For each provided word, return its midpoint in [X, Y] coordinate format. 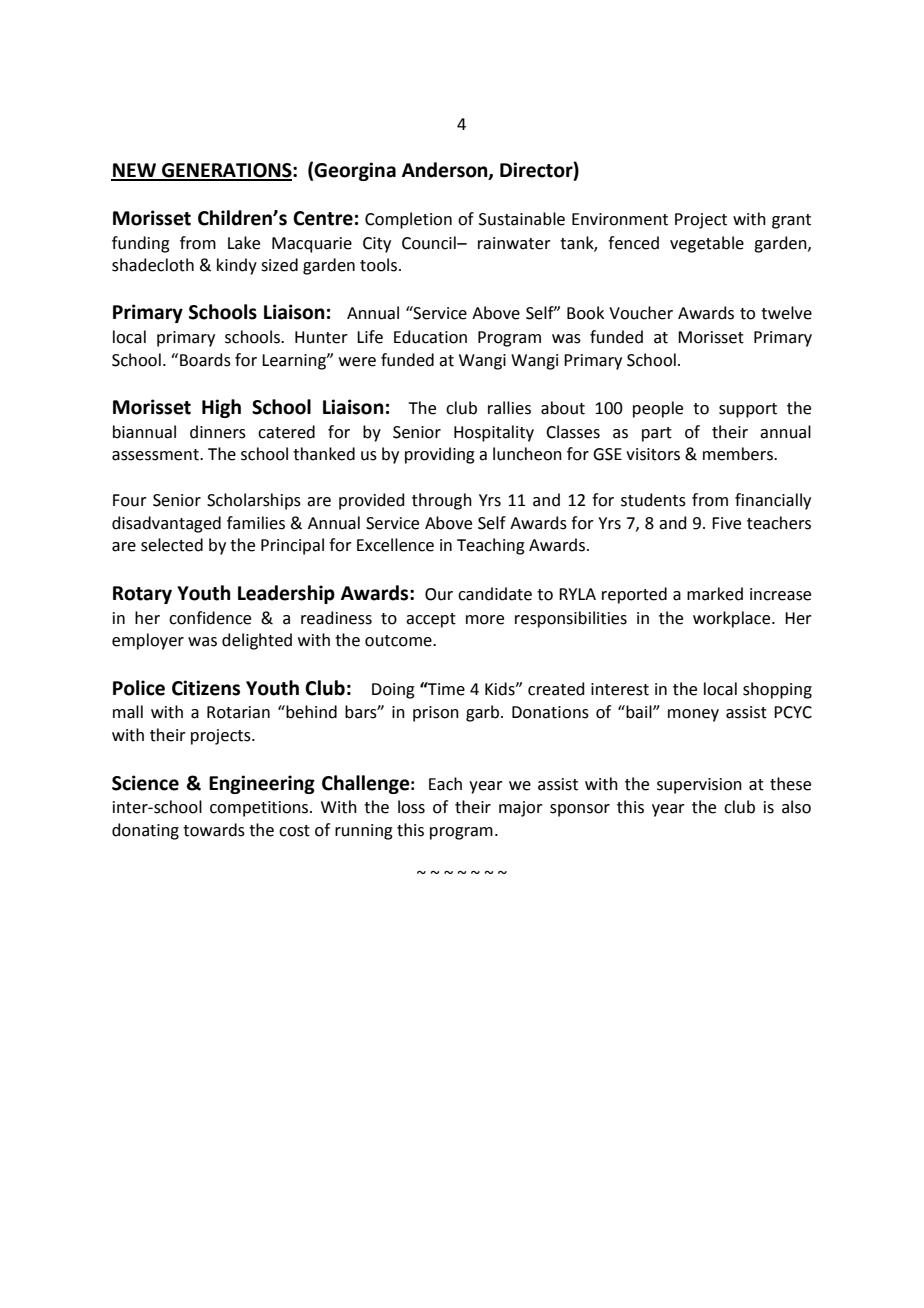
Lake [244, 243]
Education [430, 337]
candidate [495, 594]
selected [172, 545]
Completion [408, 220]
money [693, 715]
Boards [205, 360]
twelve [786, 313]
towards [214, 830]
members [739, 454]
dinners [218, 432]
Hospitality [494, 433]
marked [715, 594]
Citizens [206, 688]
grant [791, 221]
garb [482, 713]
